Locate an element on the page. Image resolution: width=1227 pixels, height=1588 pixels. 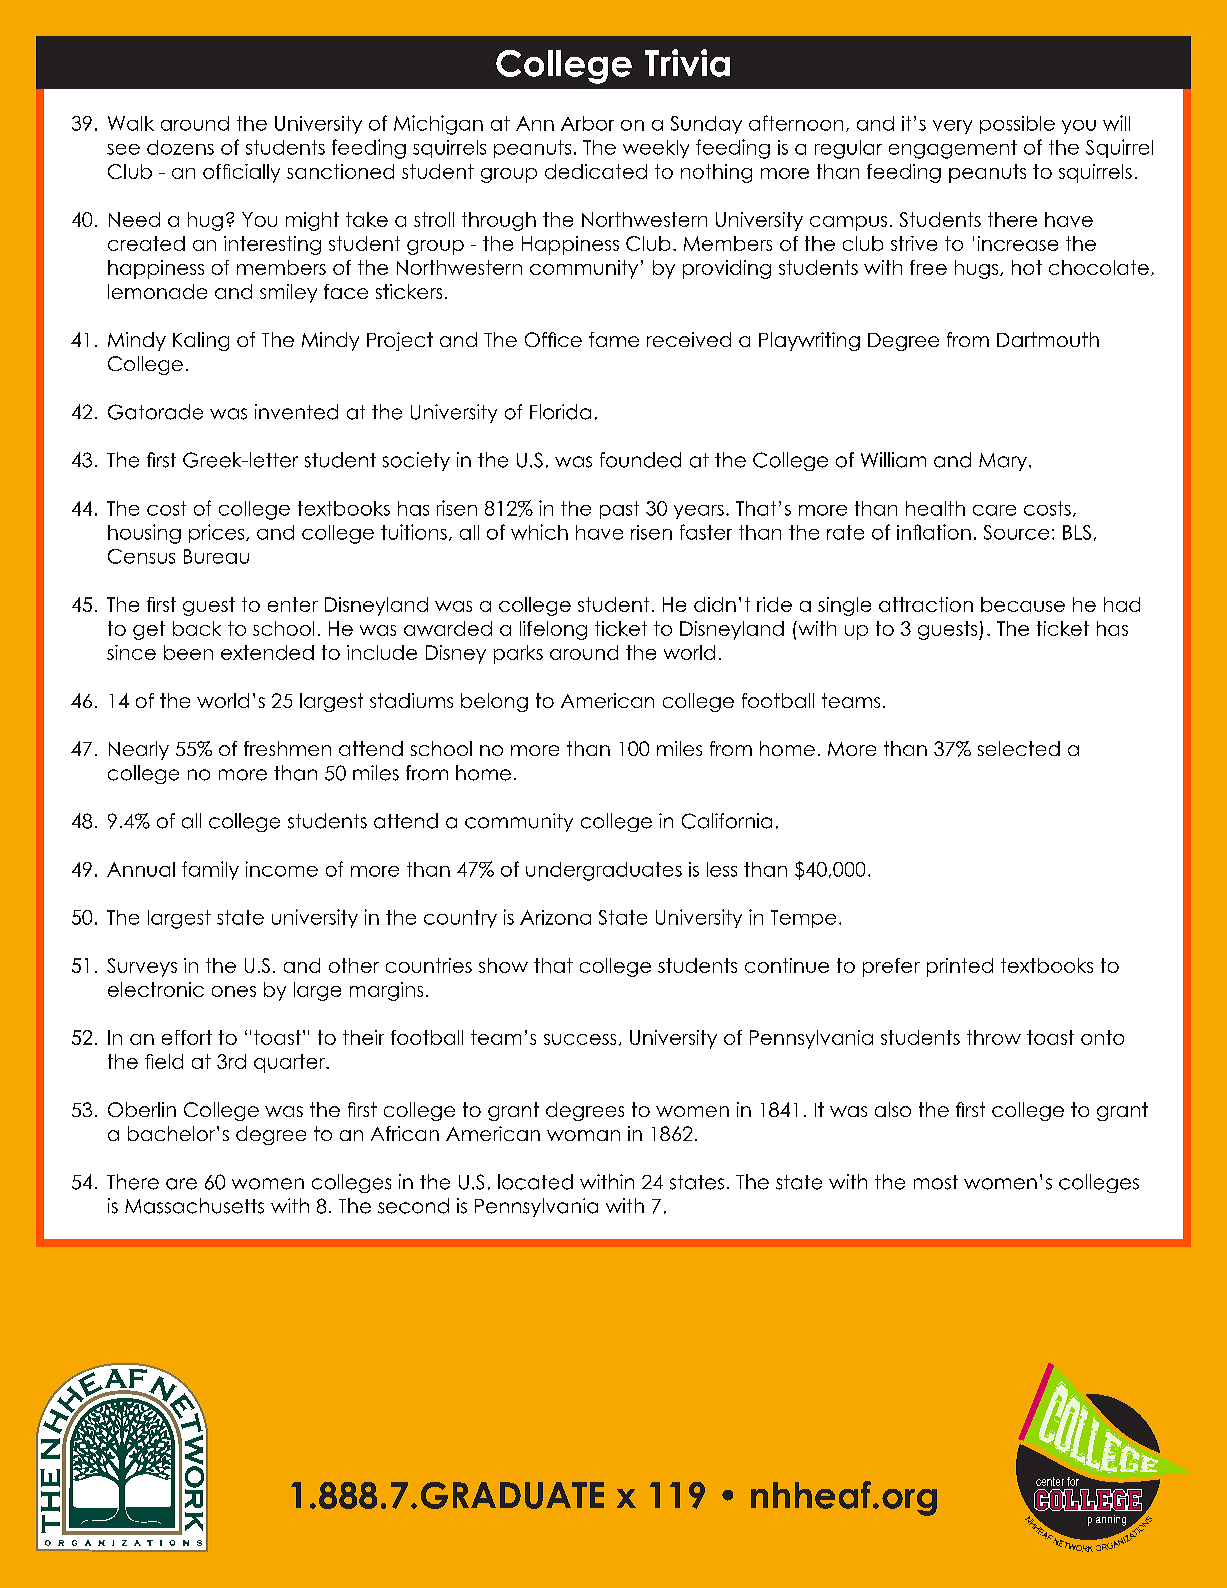
dozens is located at coordinates (180, 147).
